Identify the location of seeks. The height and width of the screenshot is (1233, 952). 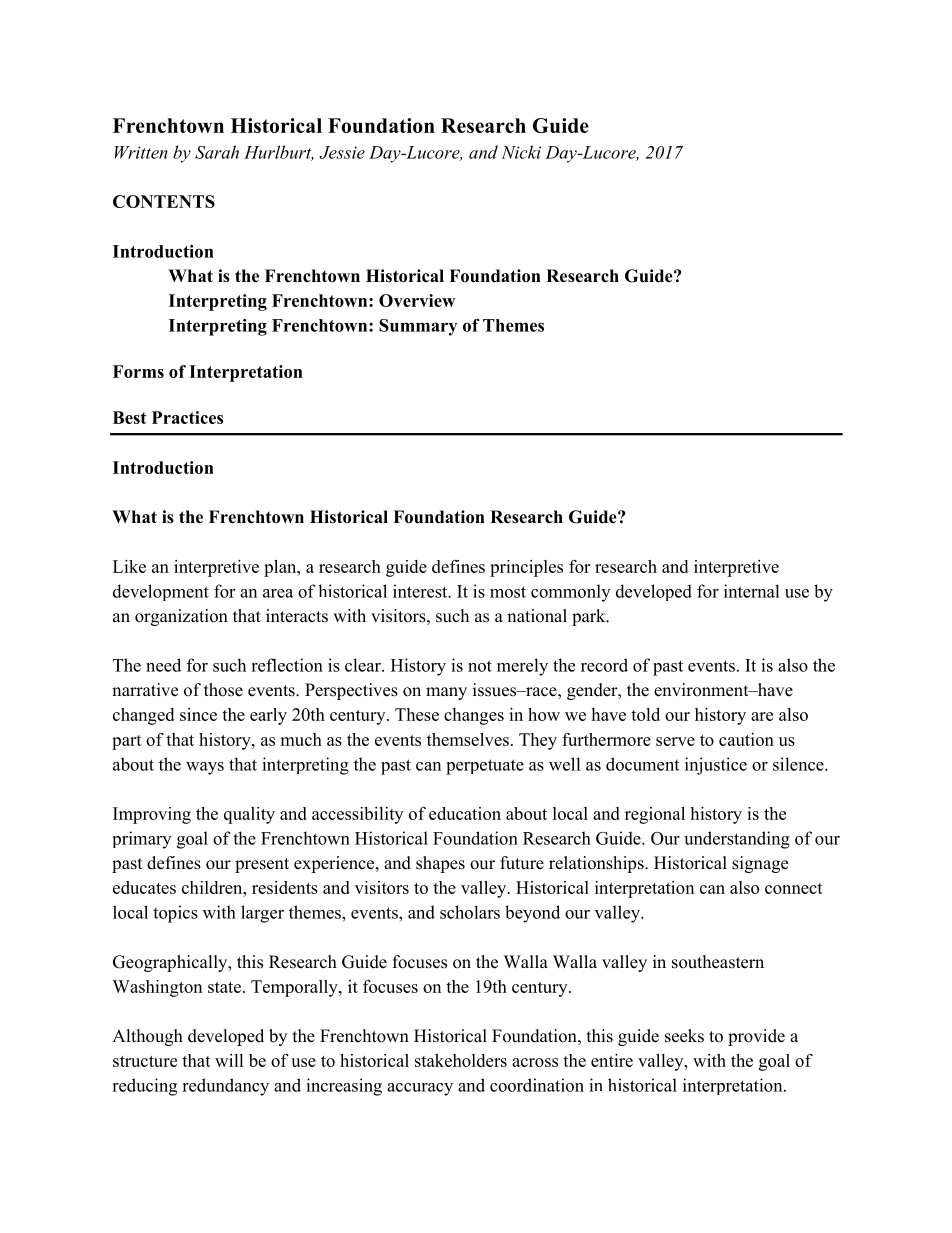
(684, 1036).
